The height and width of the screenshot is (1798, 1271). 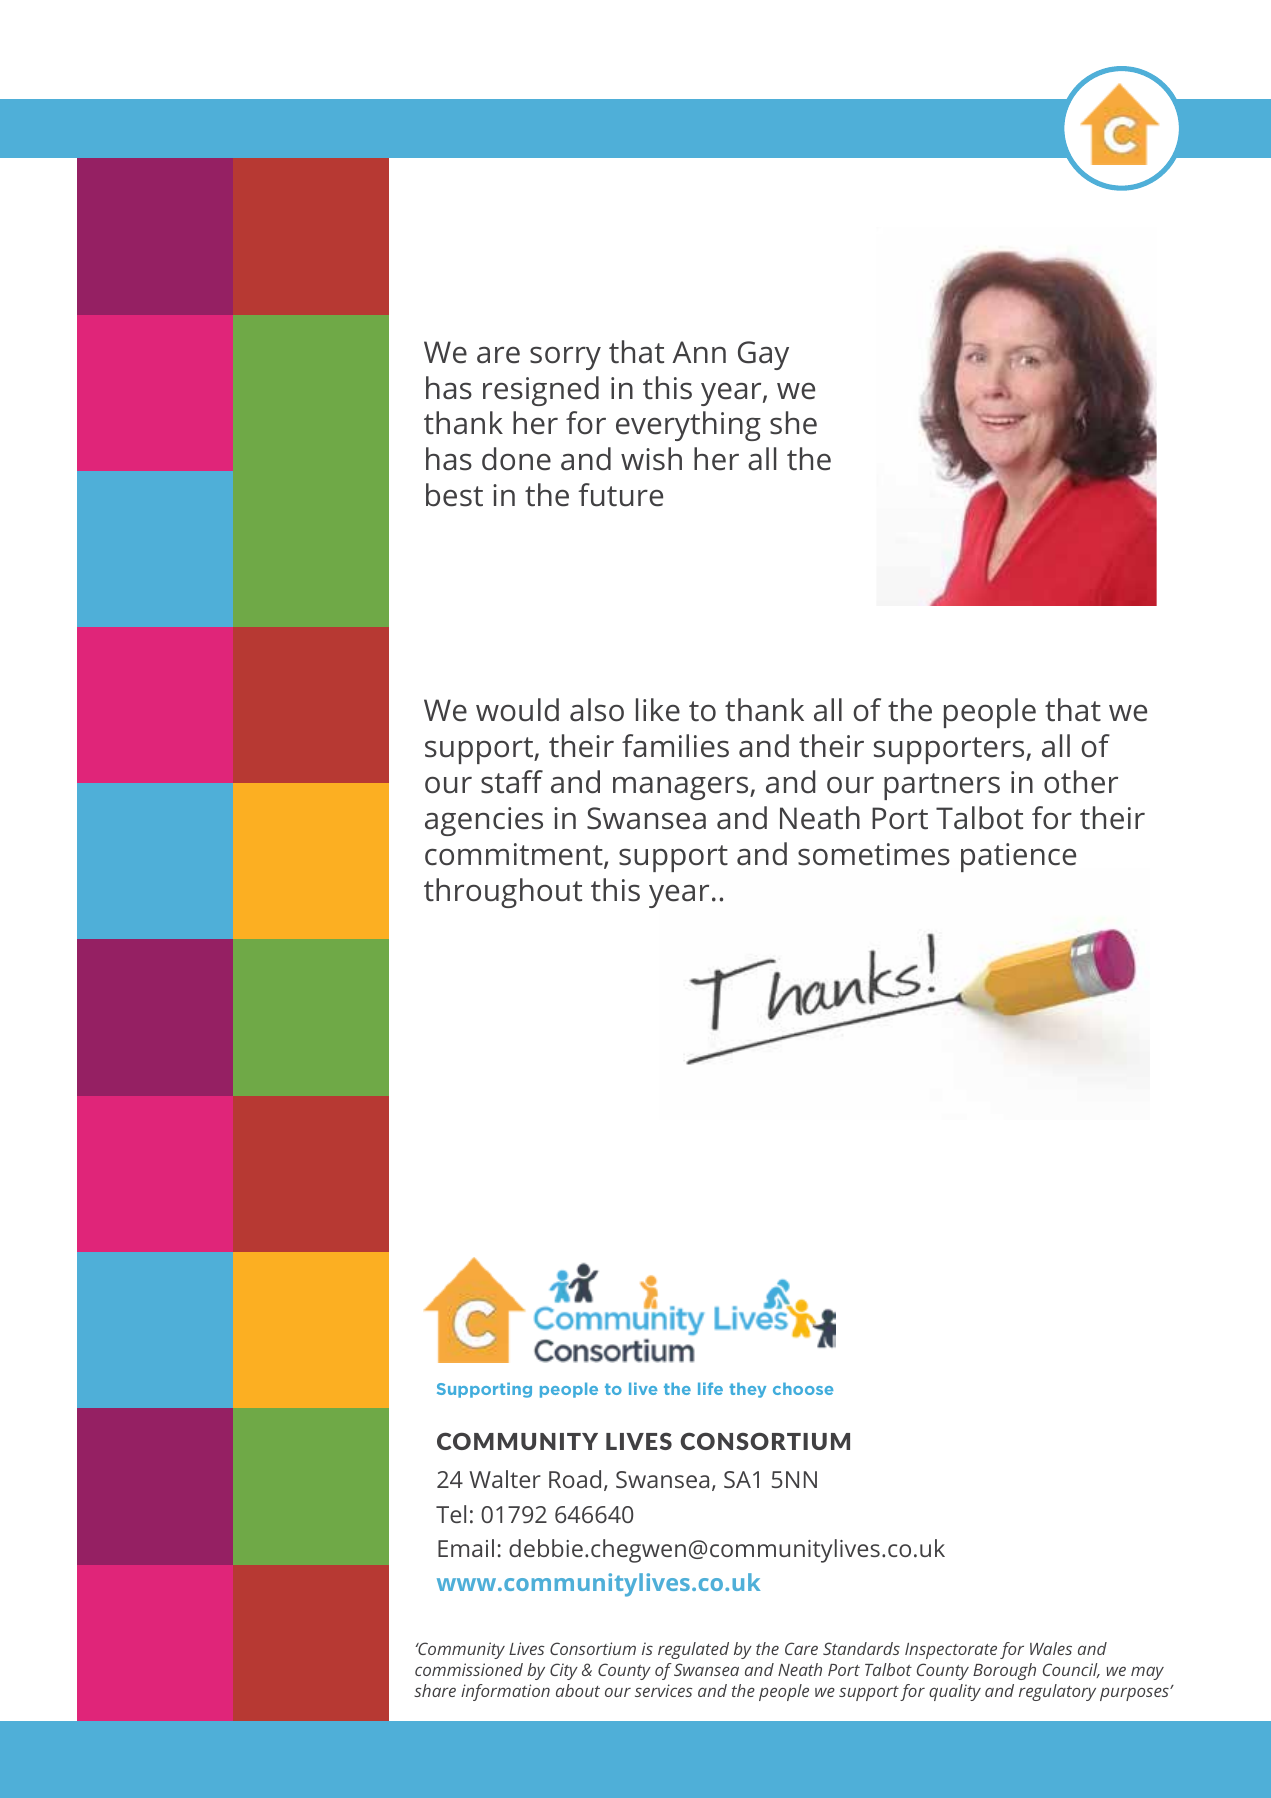 What do you see at coordinates (1018, 857) in the screenshot?
I see `patience` at bounding box center [1018, 857].
